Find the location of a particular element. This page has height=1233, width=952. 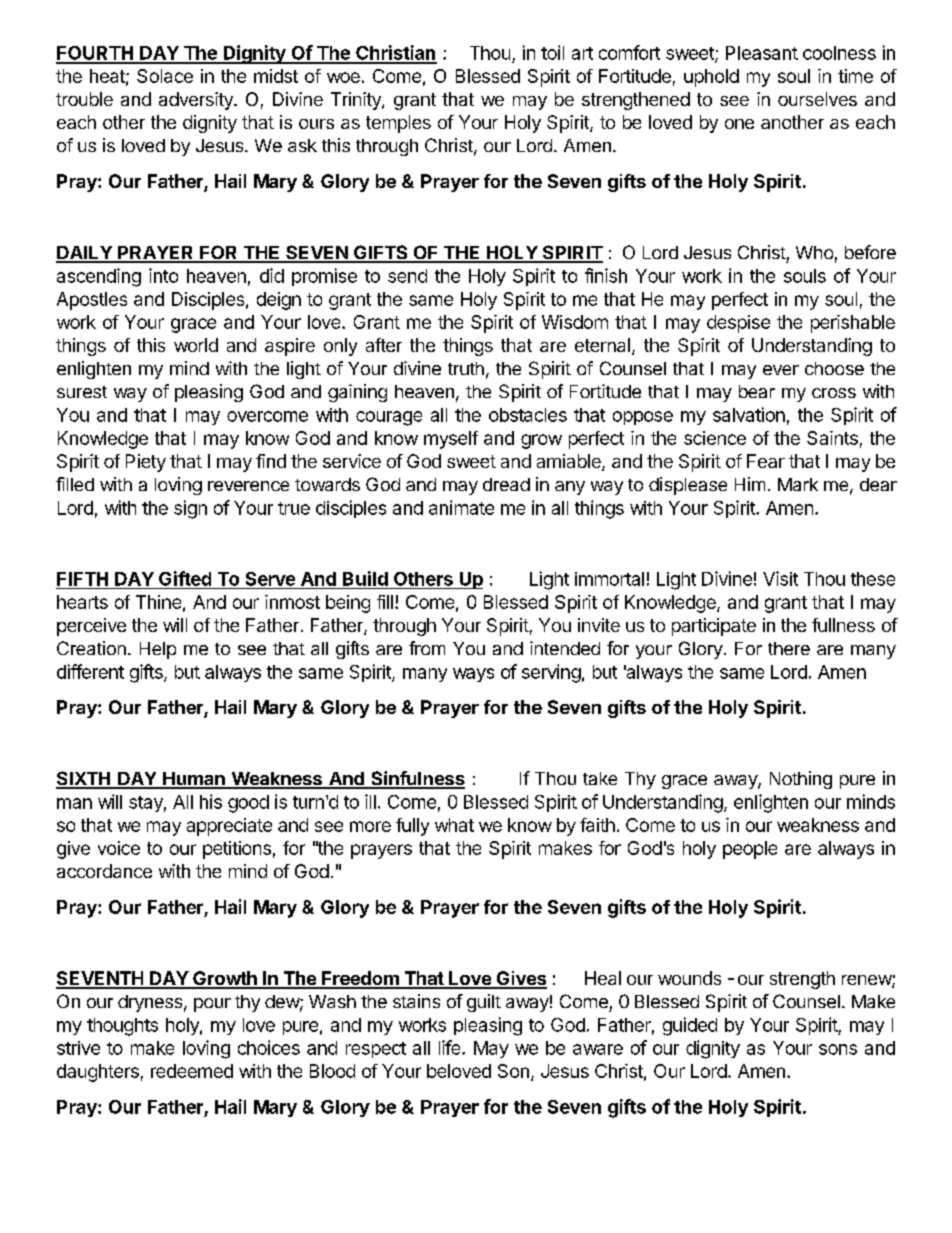

Visit is located at coordinates (780, 578).
